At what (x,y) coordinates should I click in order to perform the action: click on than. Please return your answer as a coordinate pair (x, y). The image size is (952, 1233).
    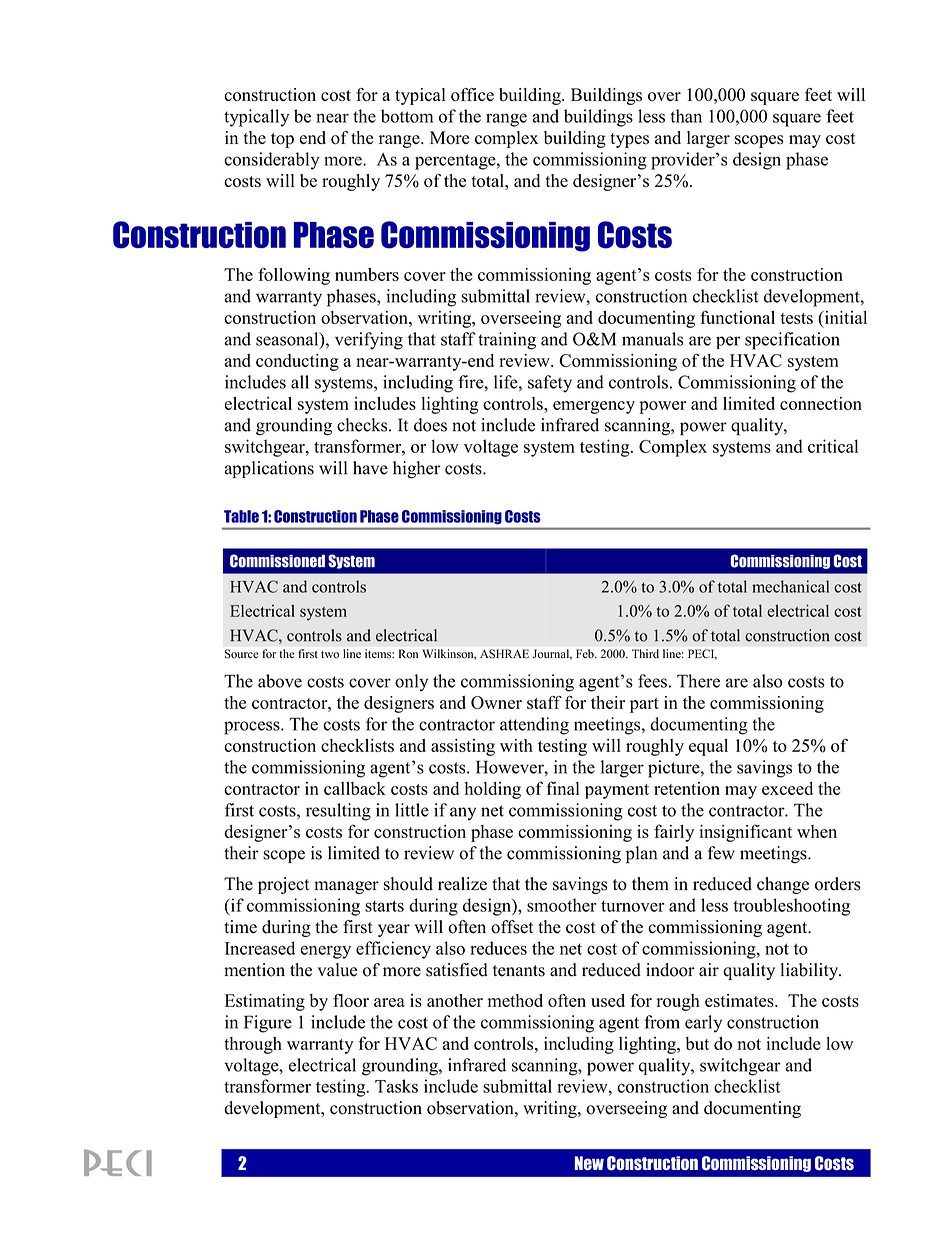
    Looking at the image, I should click on (686, 116).
